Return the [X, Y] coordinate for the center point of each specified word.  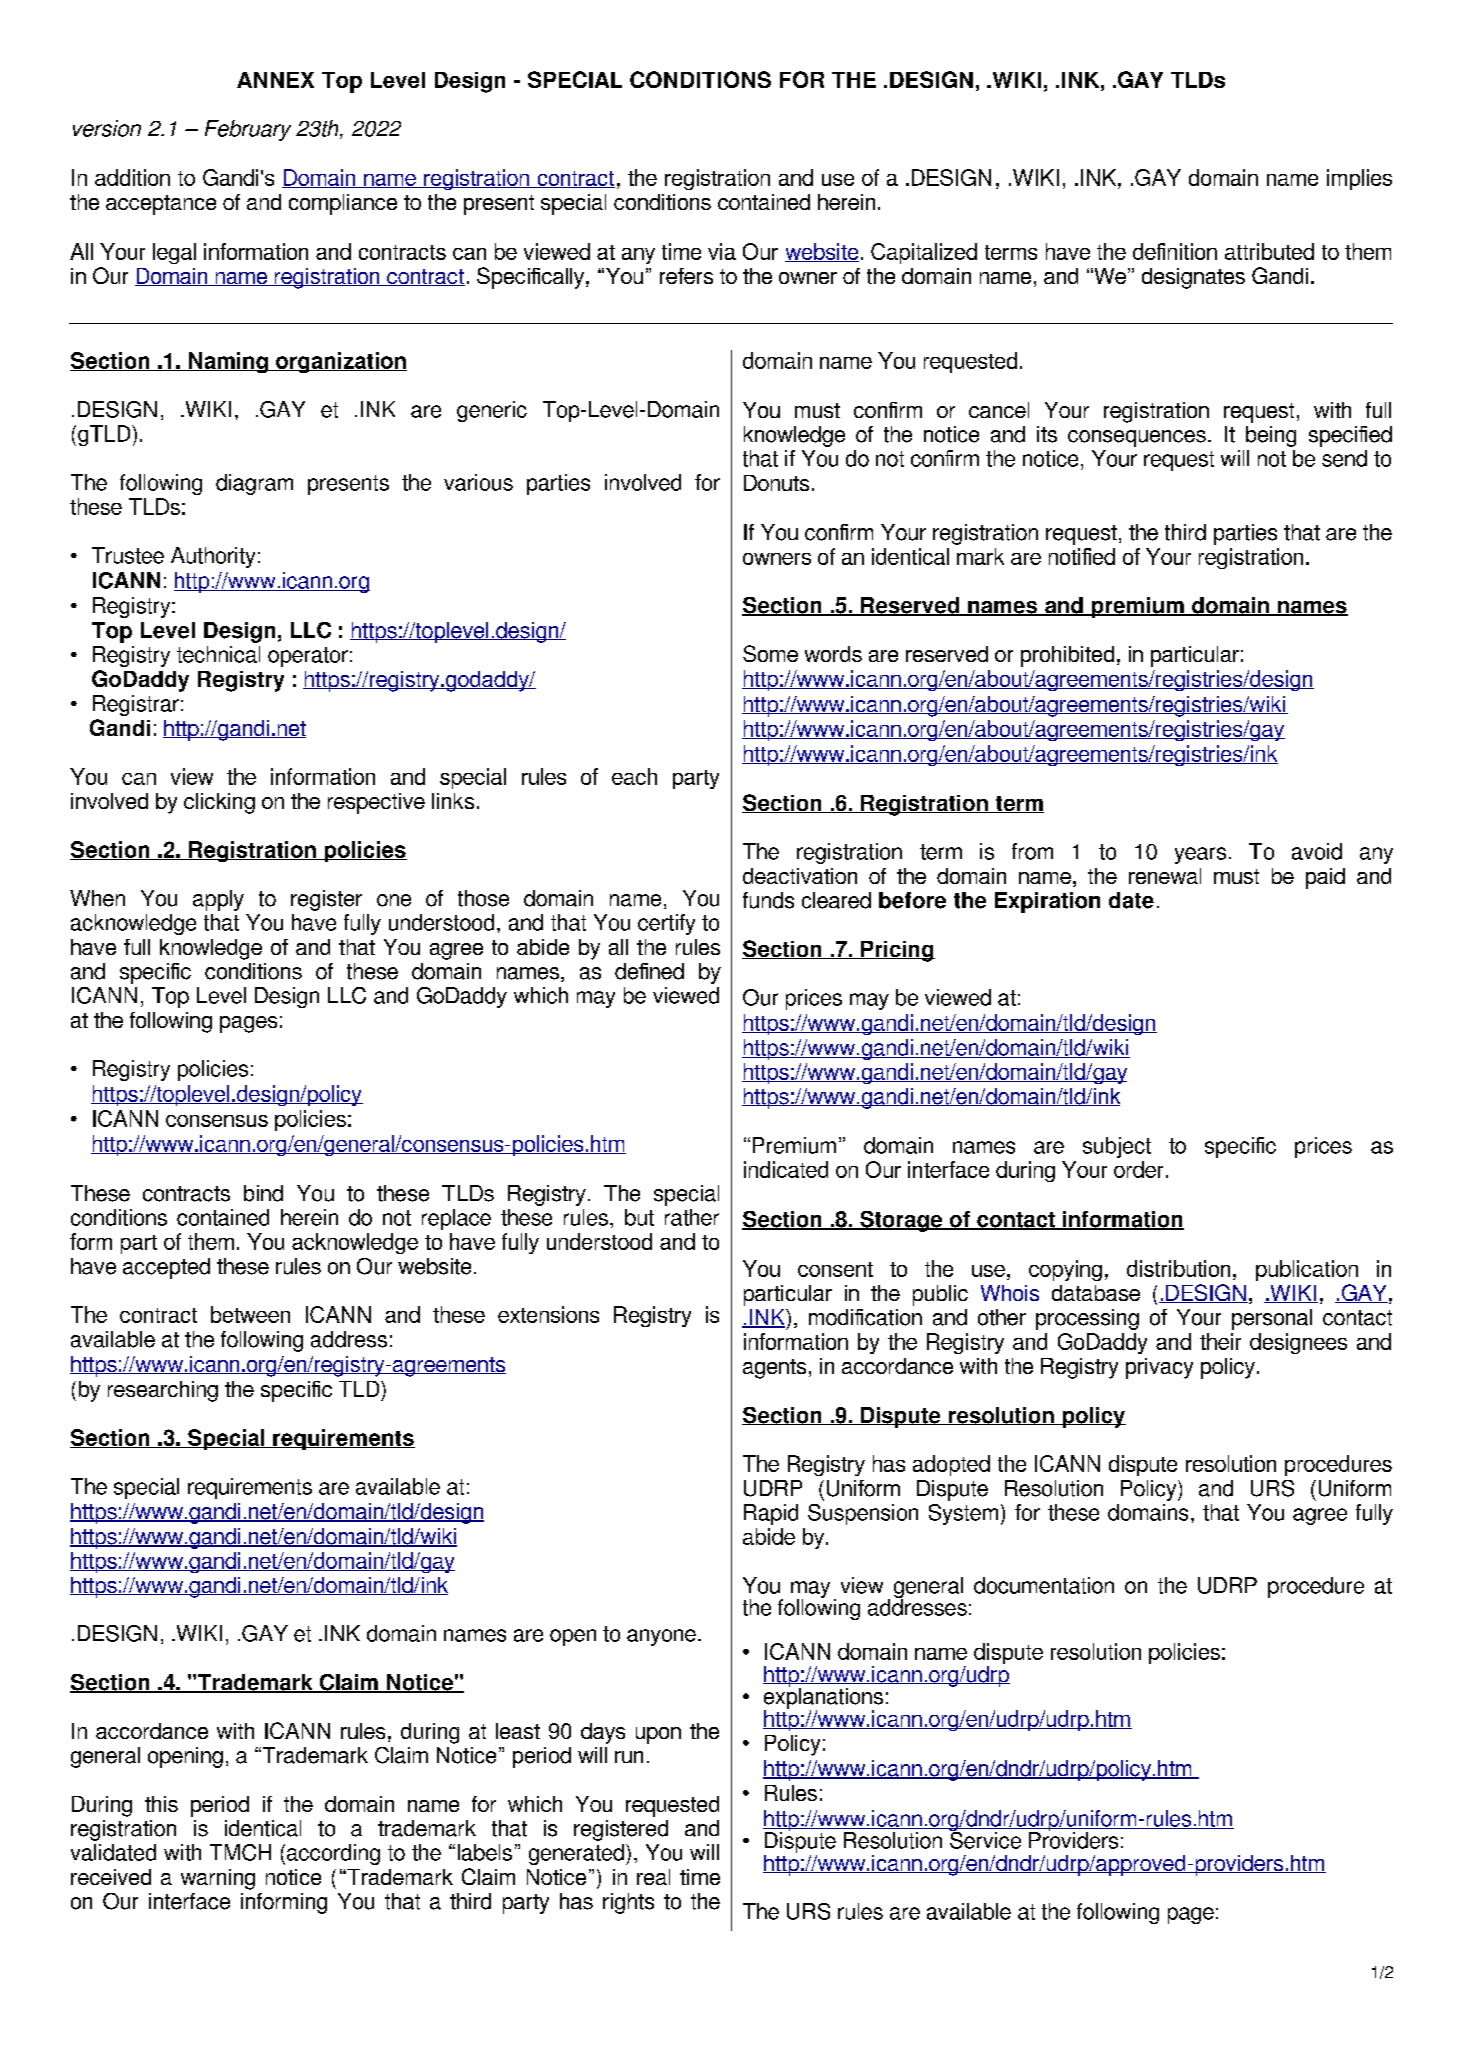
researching [163, 1391]
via [722, 251]
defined [649, 971]
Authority [213, 557]
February [248, 130]
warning [218, 1879]
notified [1082, 556]
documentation [1044, 1585]
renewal [1165, 876]
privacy [1159, 1368]
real [653, 1877]
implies [1359, 179]
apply [218, 900]
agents [774, 1369]
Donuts [776, 483]
